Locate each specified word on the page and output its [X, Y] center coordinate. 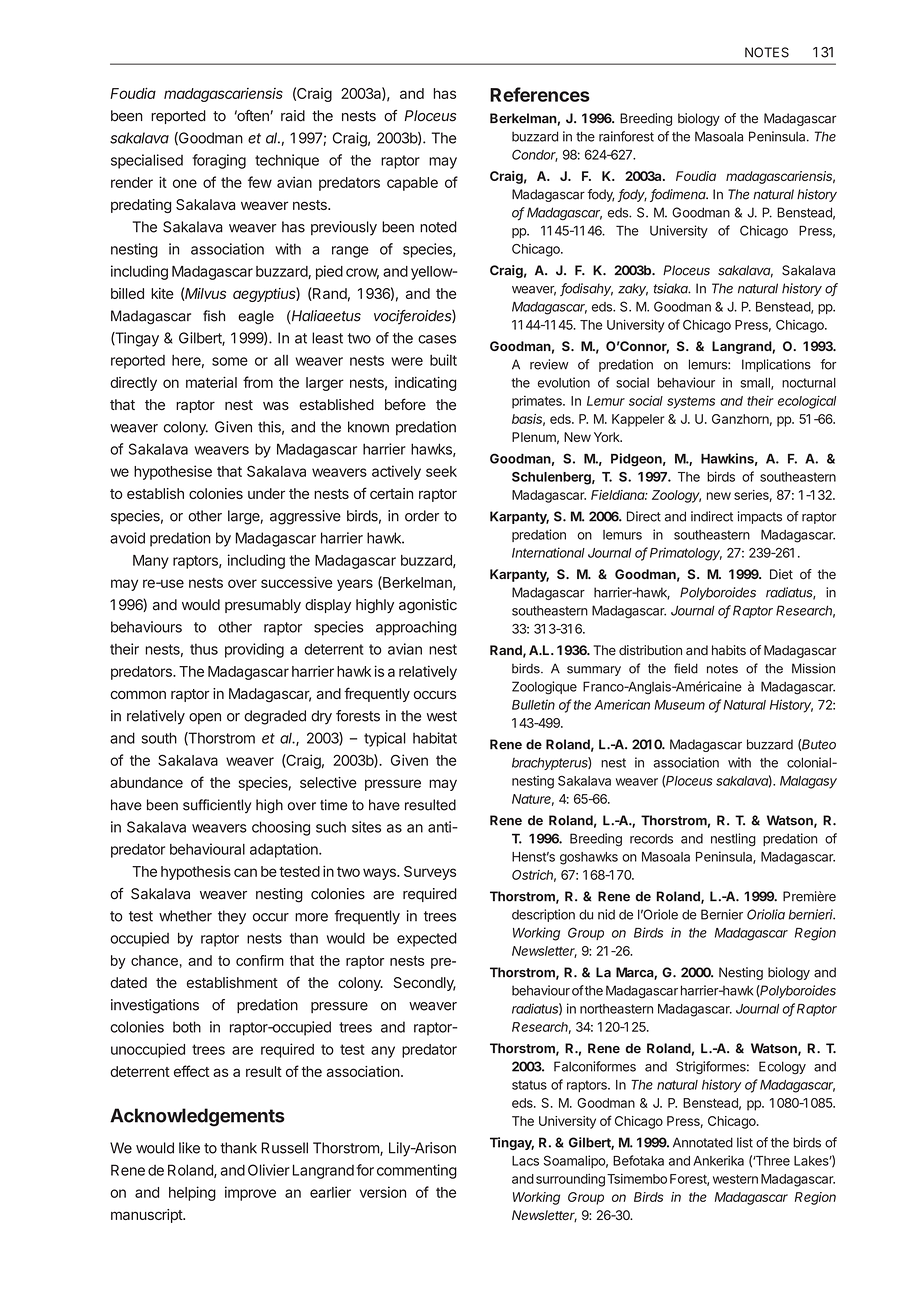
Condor [535, 155]
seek [441, 471]
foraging [219, 161]
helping [192, 1193]
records [651, 839]
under [266, 493]
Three [771, 1161]
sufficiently [217, 806]
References [540, 94]
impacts [760, 517]
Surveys [430, 873]
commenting [417, 1171]
